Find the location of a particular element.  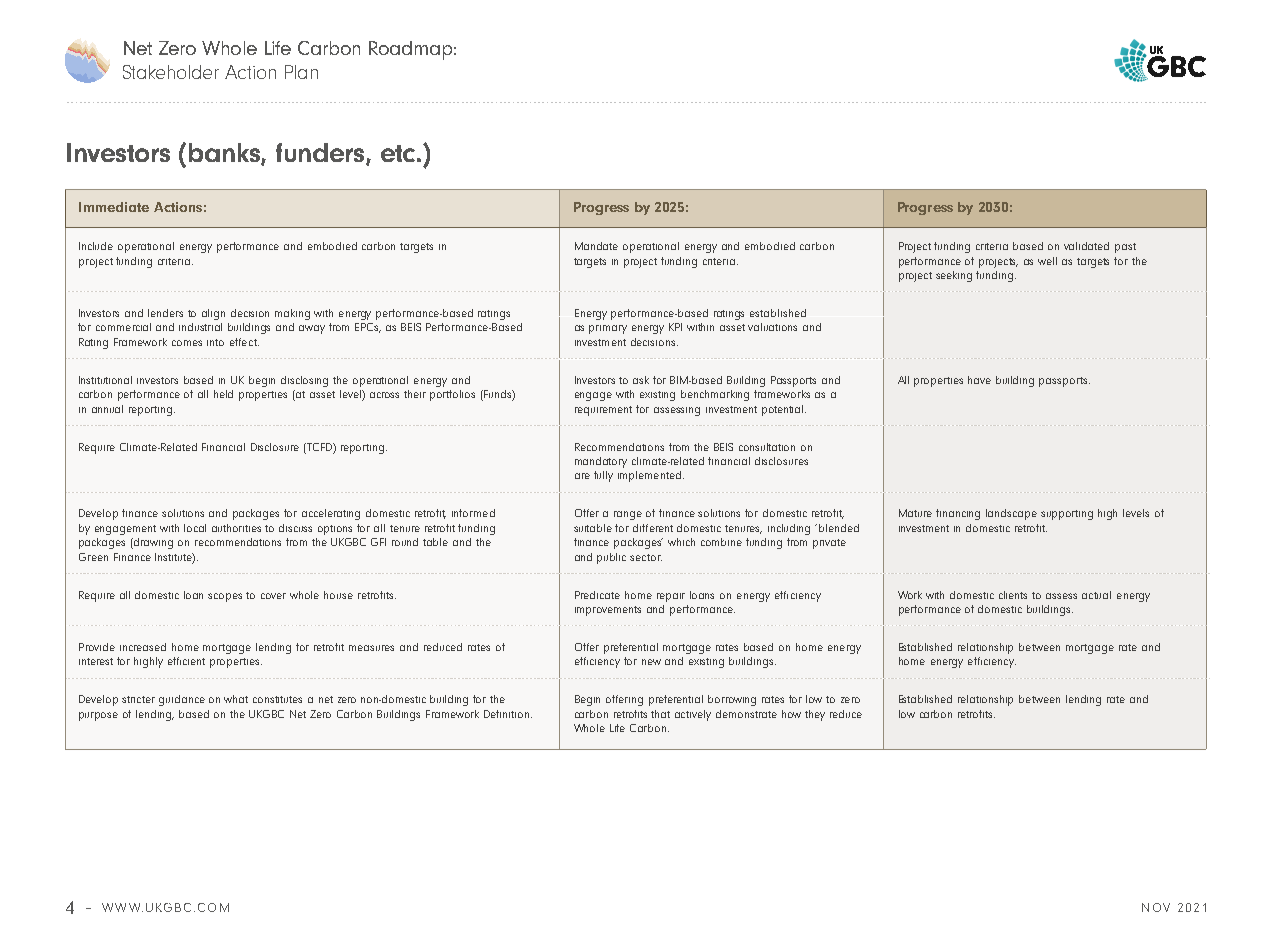

fully is located at coordinates (603, 476).
